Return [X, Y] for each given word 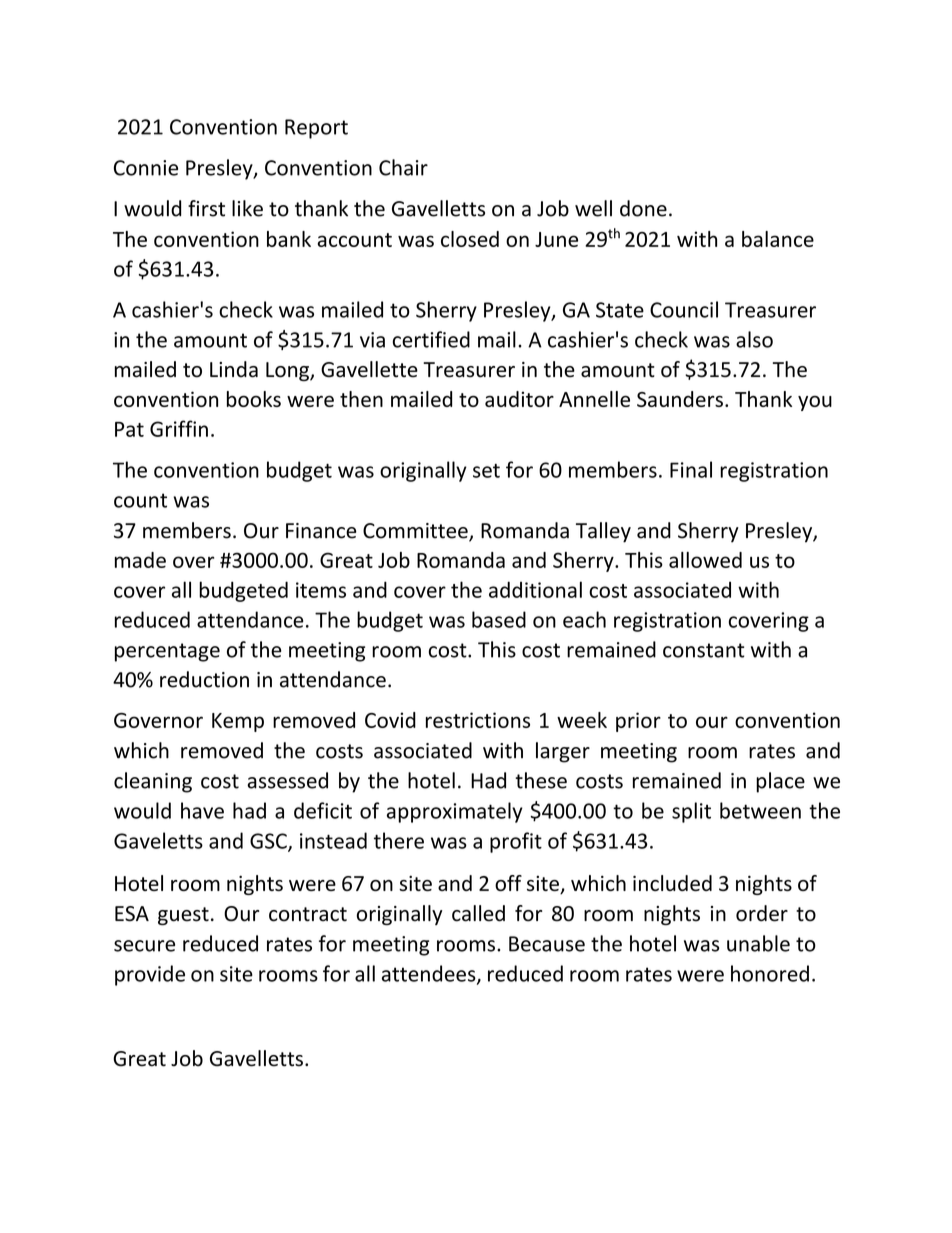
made [140, 560]
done [643, 208]
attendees [430, 974]
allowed [705, 560]
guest [183, 916]
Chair [403, 167]
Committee [416, 532]
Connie [146, 168]
